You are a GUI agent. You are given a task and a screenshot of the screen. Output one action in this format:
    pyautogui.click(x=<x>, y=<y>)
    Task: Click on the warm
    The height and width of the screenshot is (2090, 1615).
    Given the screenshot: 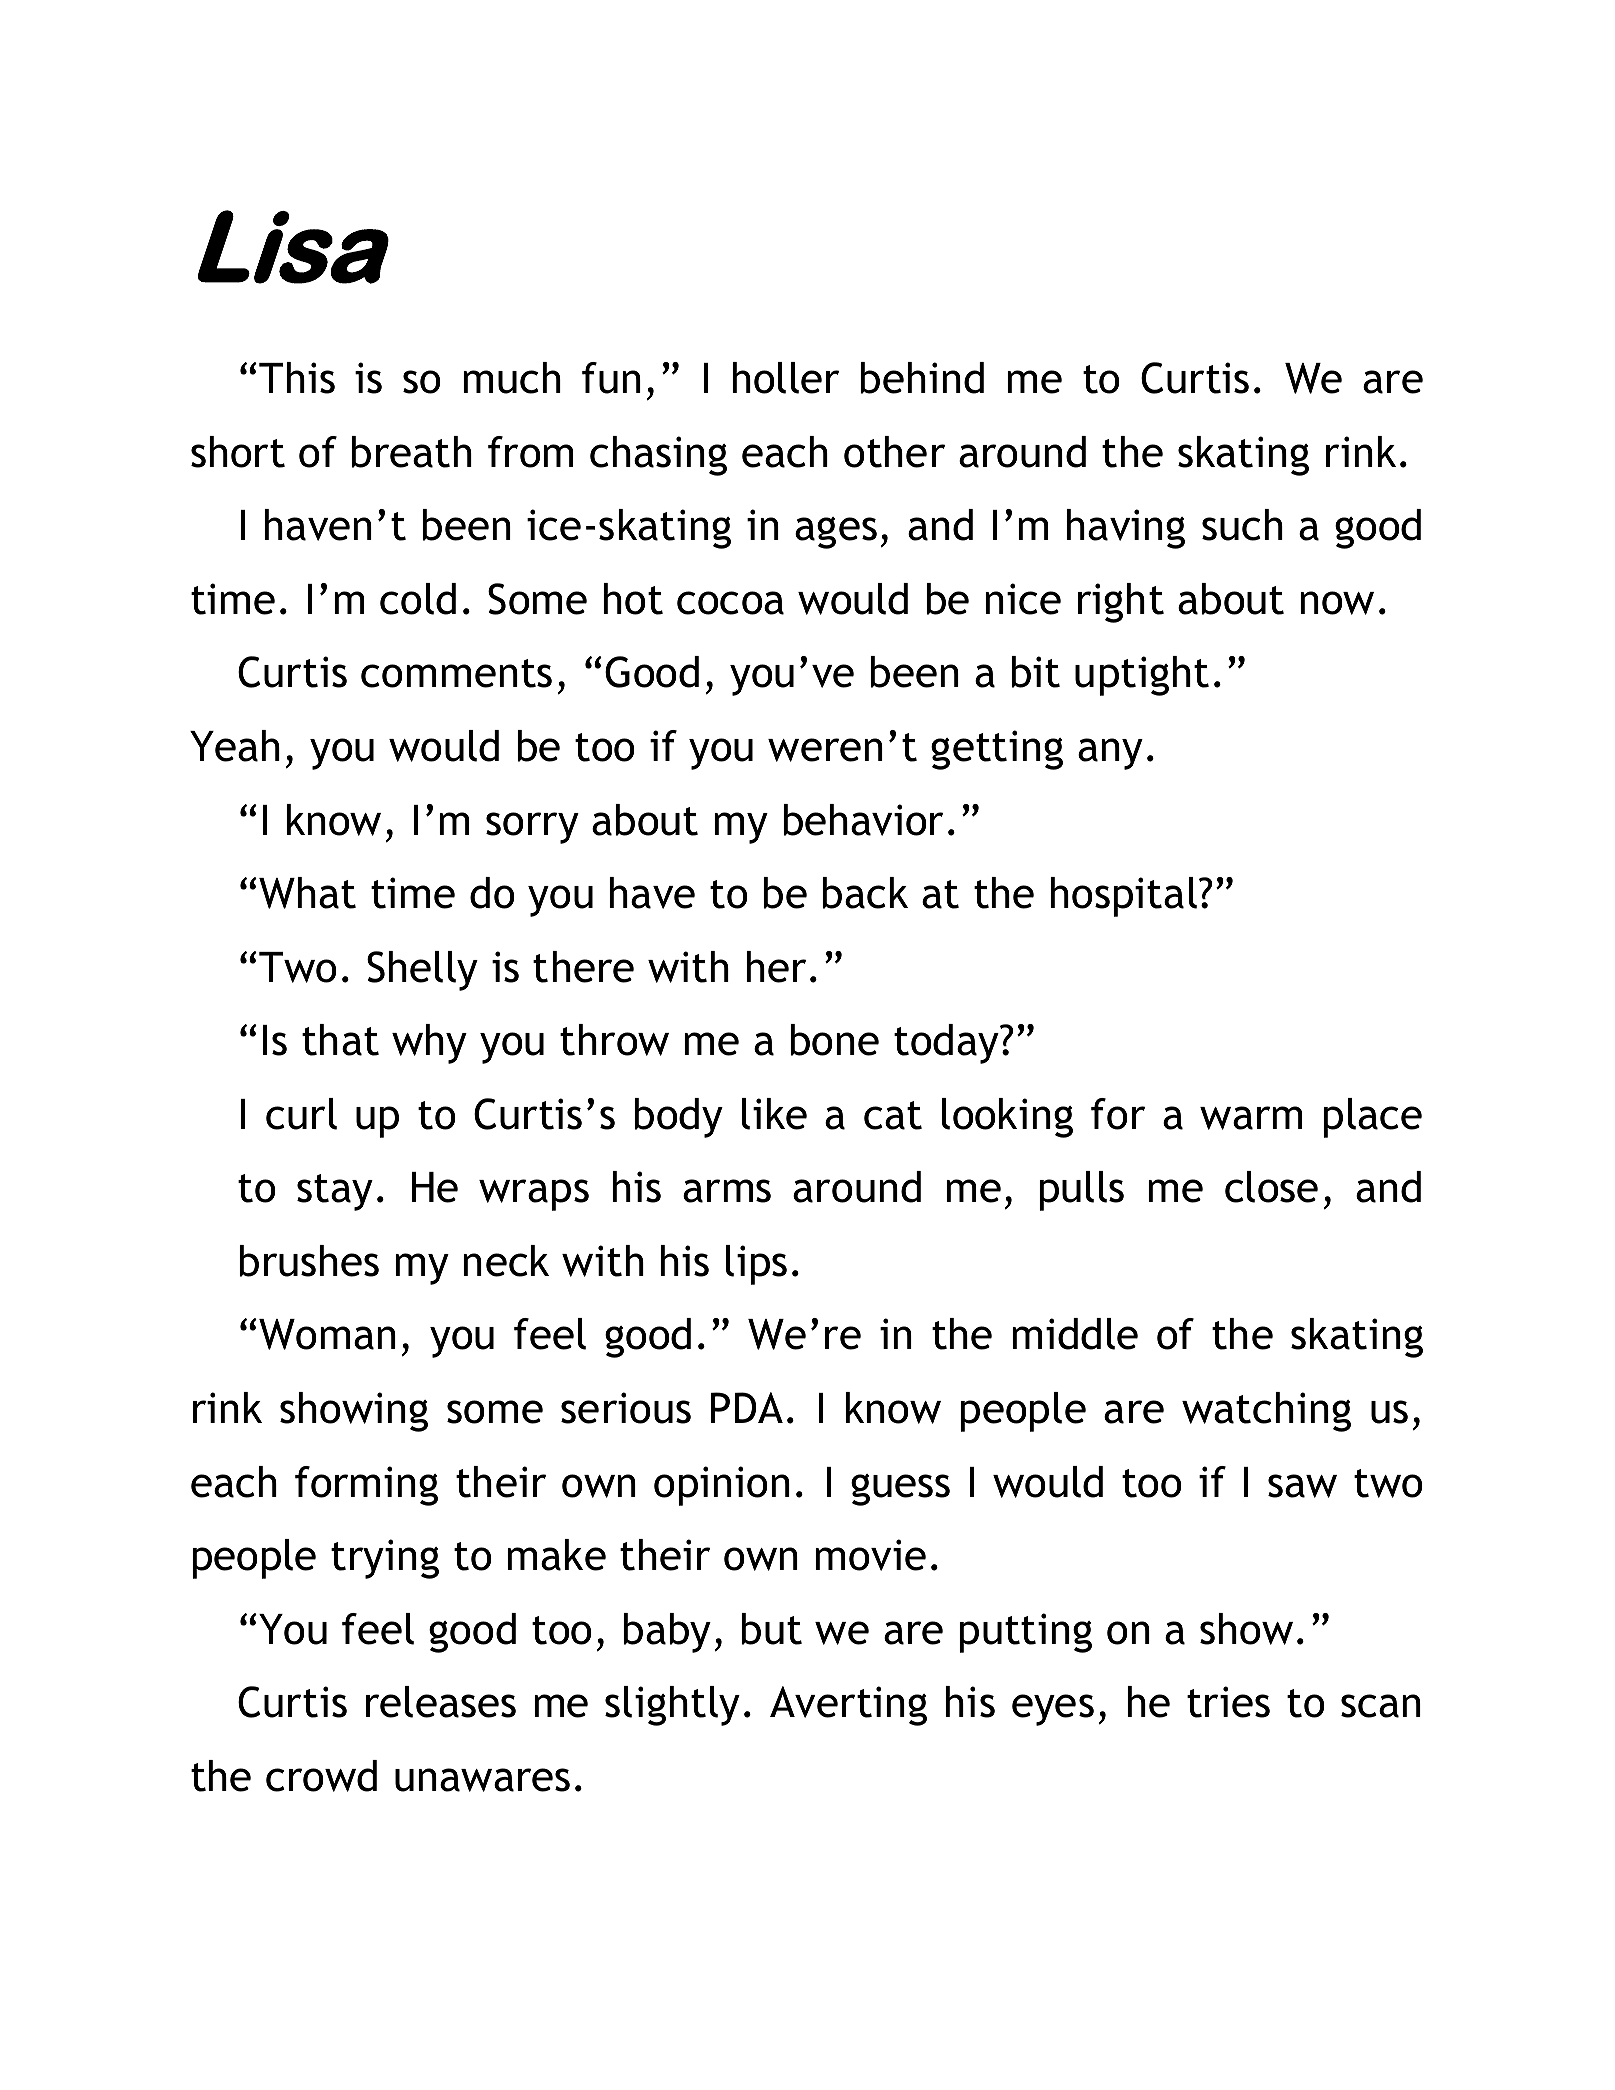 What is the action you would take?
    pyautogui.click(x=1251, y=1118)
